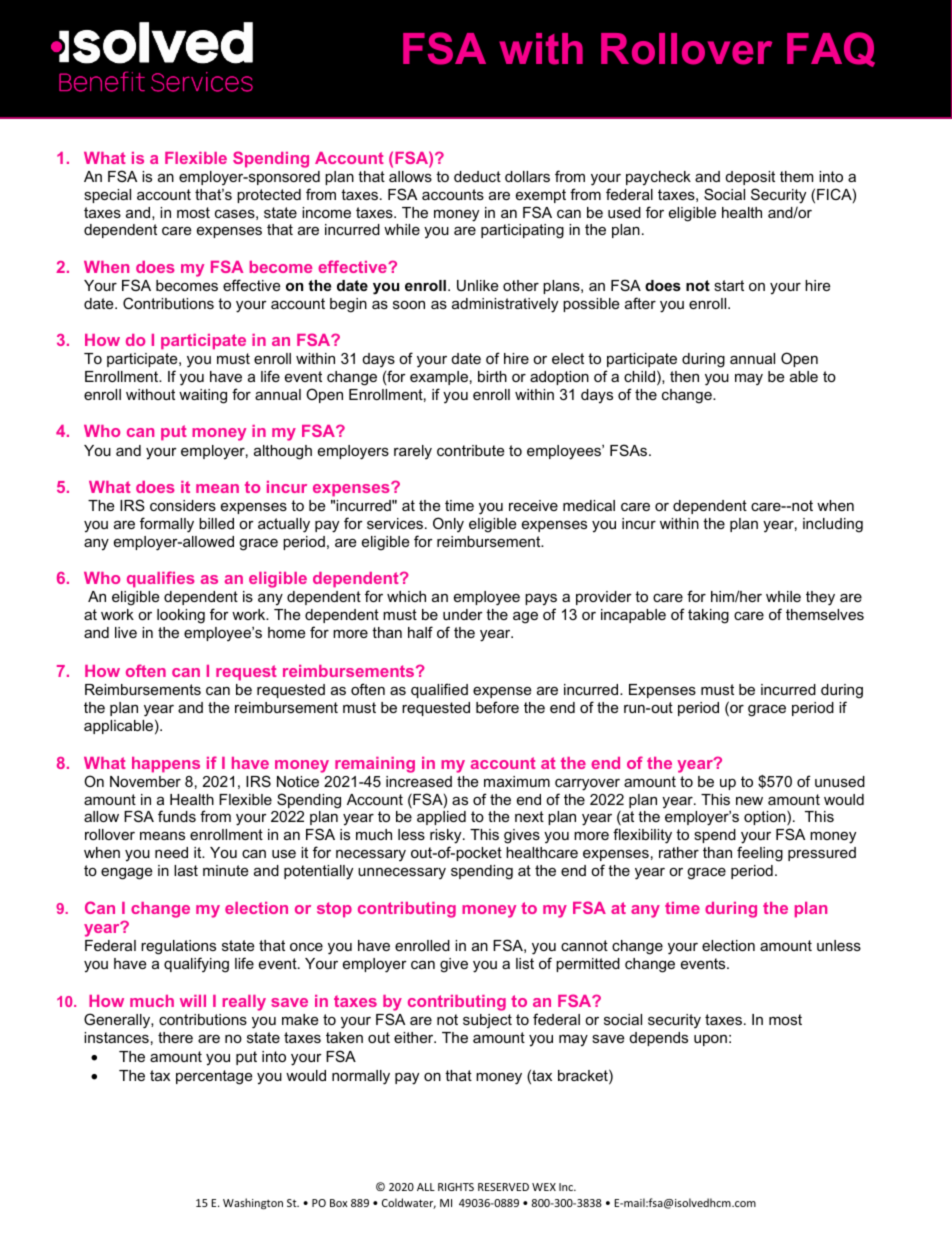 Image resolution: width=952 pixels, height=1233 pixels. Describe the element at coordinates (684, 376) in the screenshot. I see `then` at that location.
